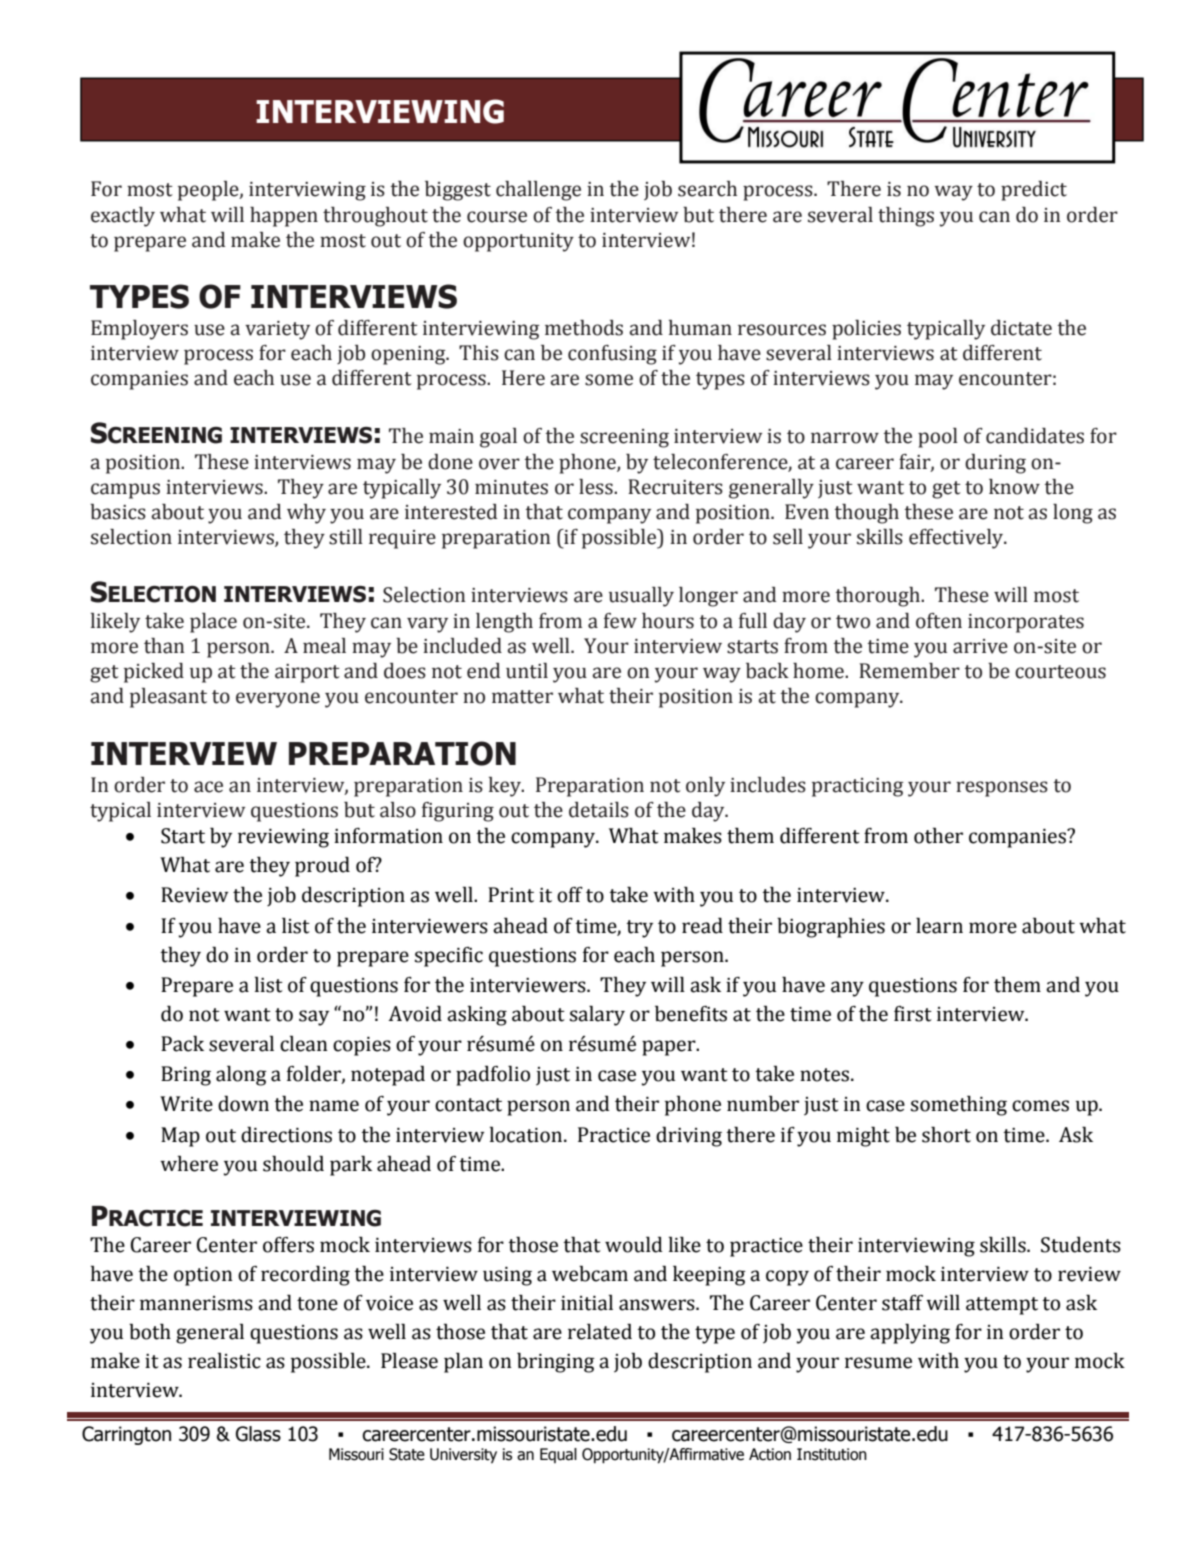 The width and height of the screenshot is (1196, 1548). I want to click on short, so click(946, 1134).
